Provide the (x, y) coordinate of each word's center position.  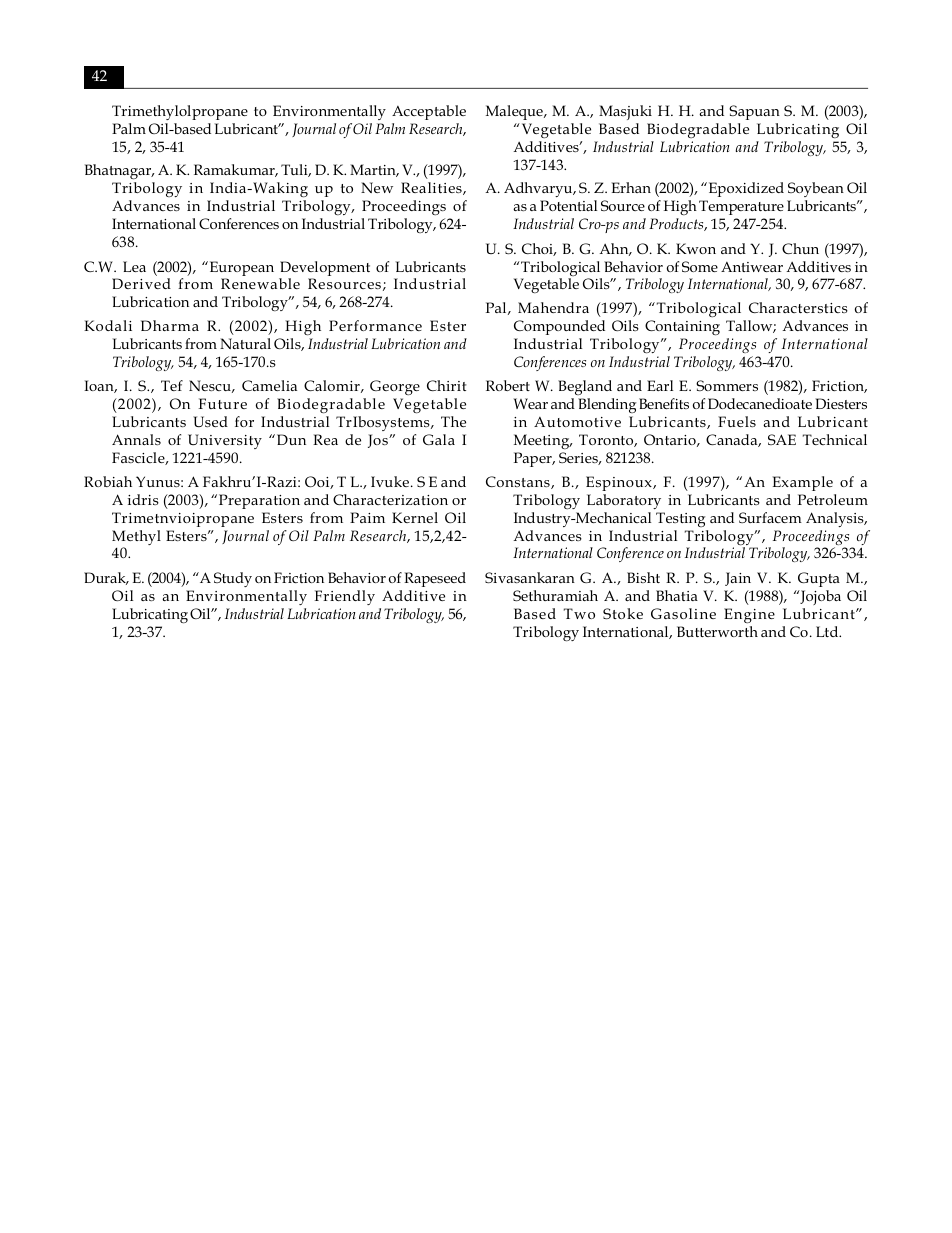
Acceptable (429, 112)
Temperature (741, 207)
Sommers (727, 385)
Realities (432, 188)
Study (233, 579)
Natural (245, 343)
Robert (508, 385)
